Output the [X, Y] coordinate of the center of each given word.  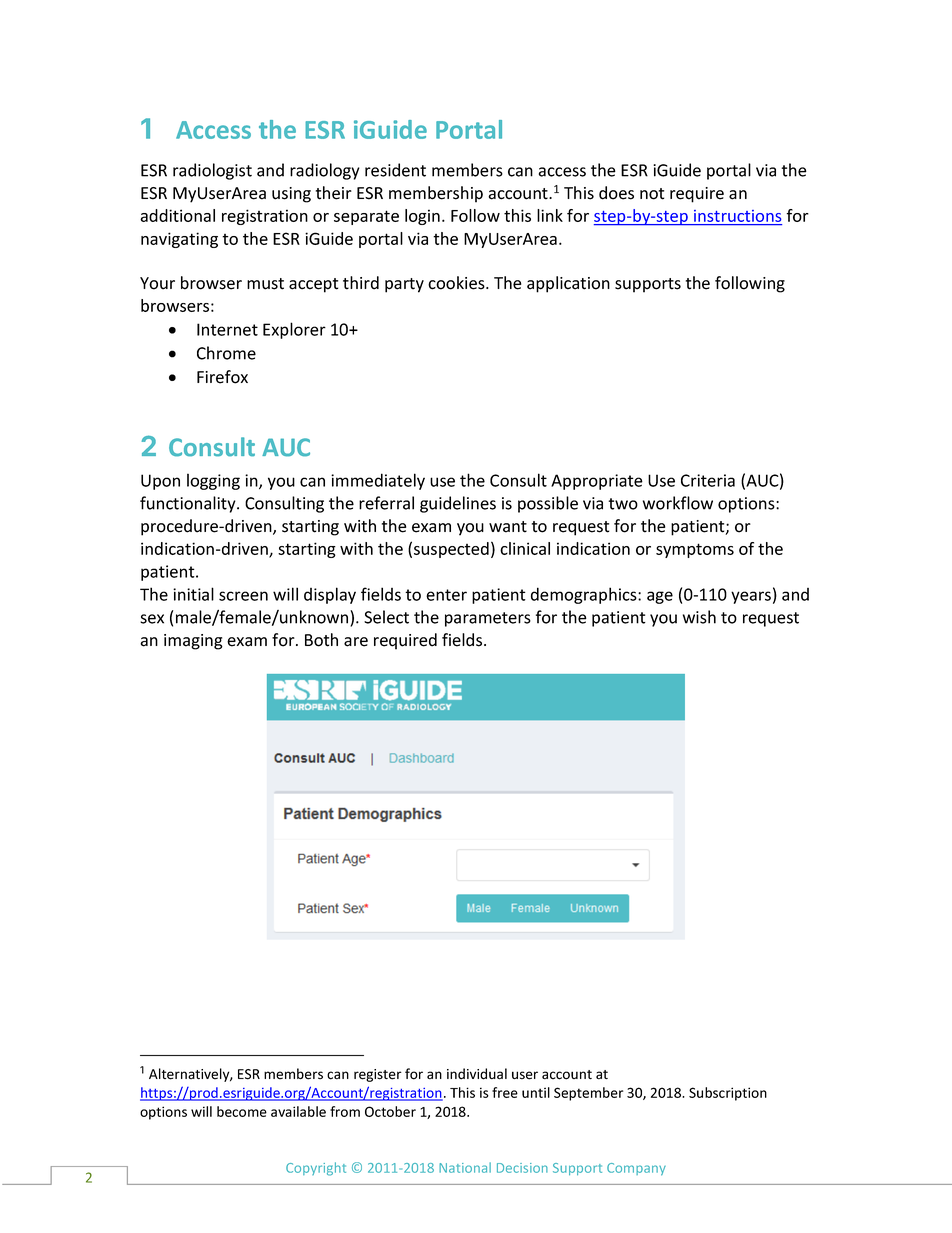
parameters [488, 619]
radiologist [212, 171]
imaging [193, 642]
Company [636, 1169]
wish [699, 617]
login [422, 217]
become [242, 1111]
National [465, 1167]
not [652, 194]
